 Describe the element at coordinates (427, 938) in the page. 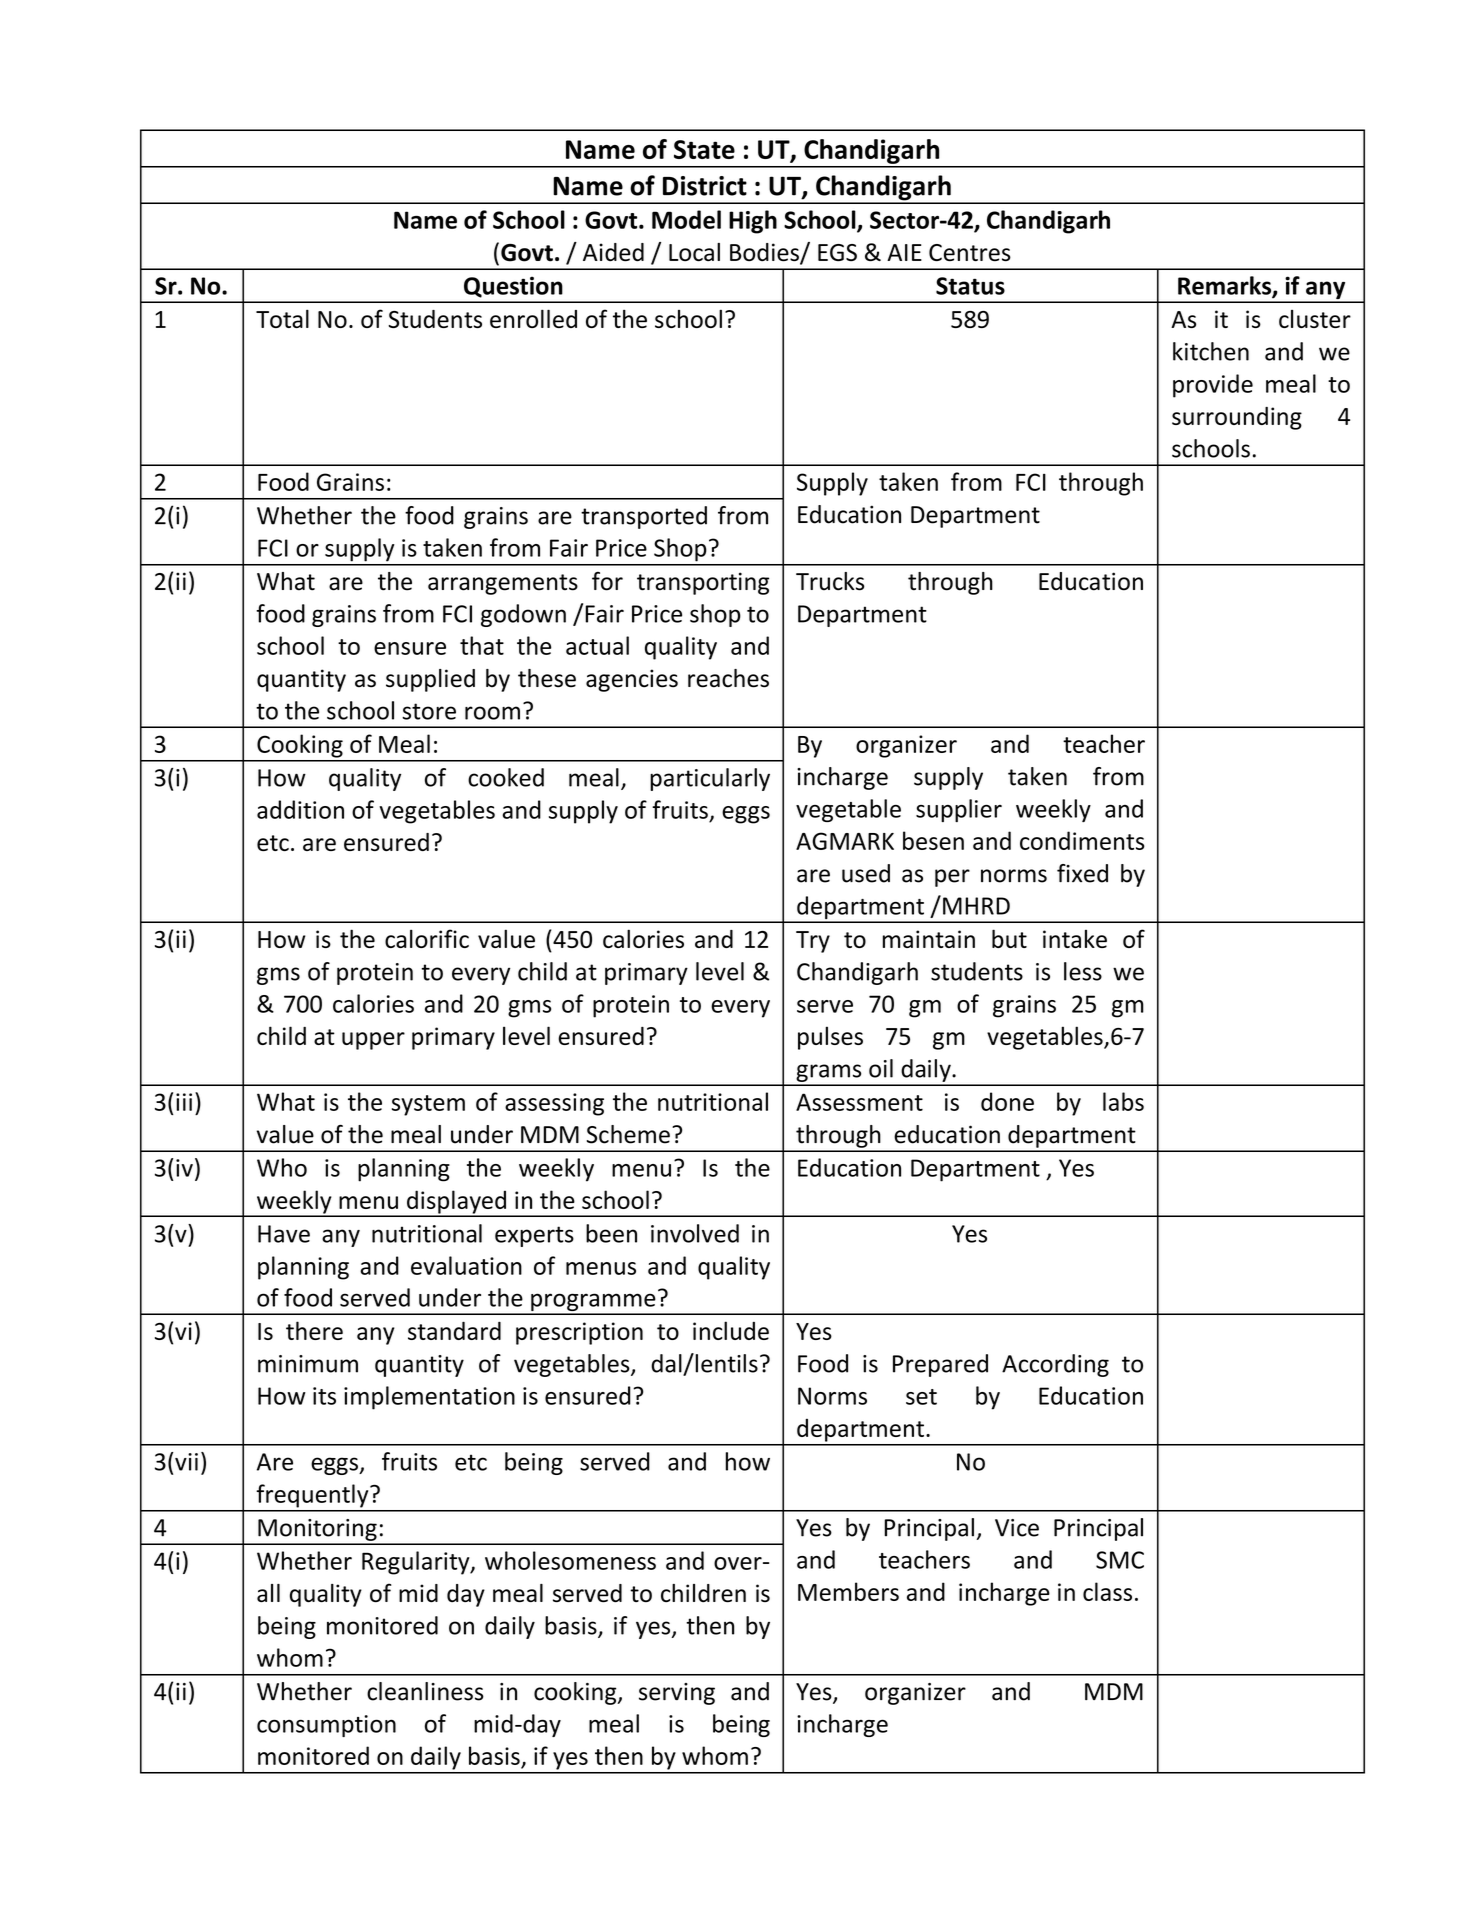

I see `calorific` at that location.
